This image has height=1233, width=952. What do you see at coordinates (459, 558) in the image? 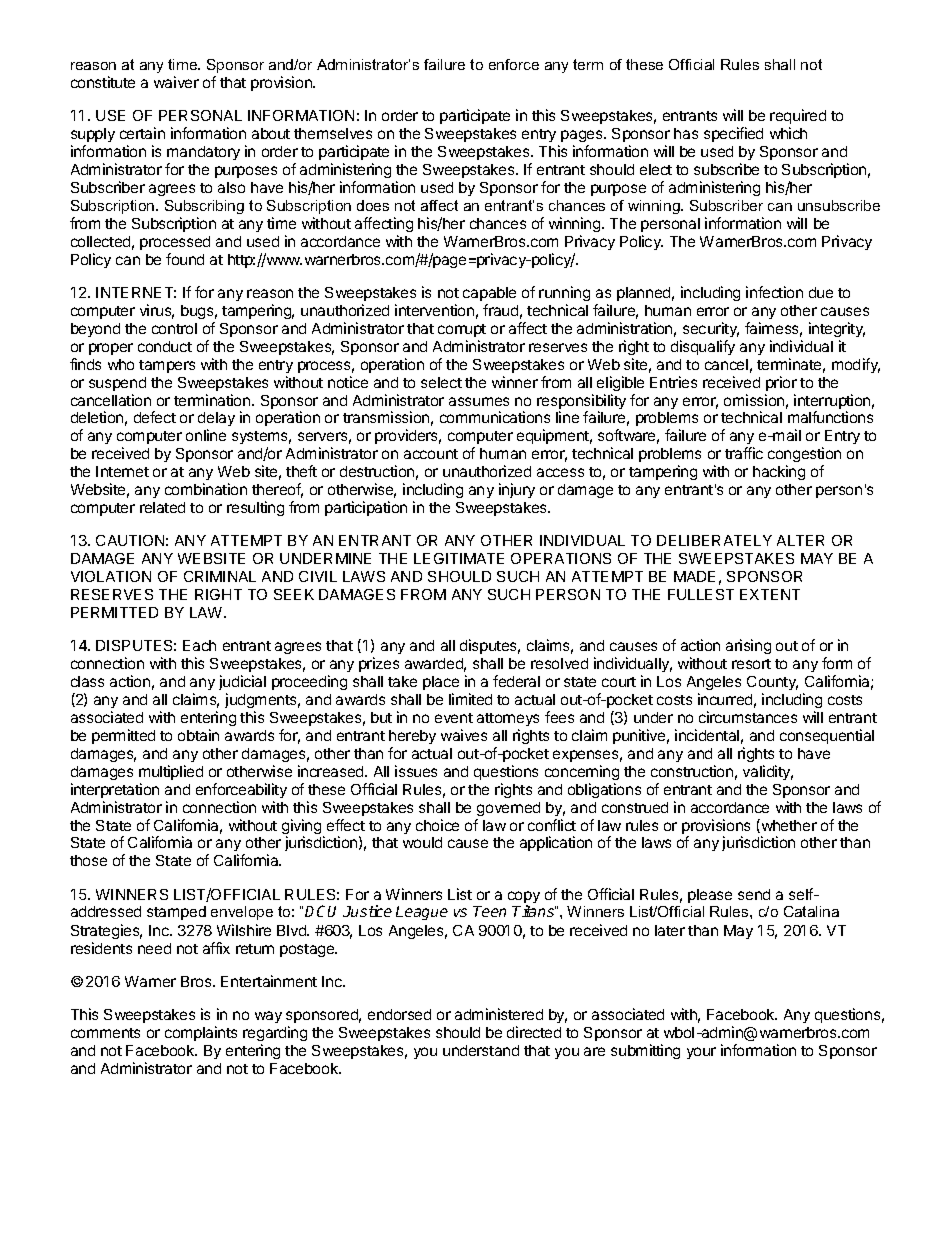
I see `LEGITIMATE` at bounding box center [459, 558].
